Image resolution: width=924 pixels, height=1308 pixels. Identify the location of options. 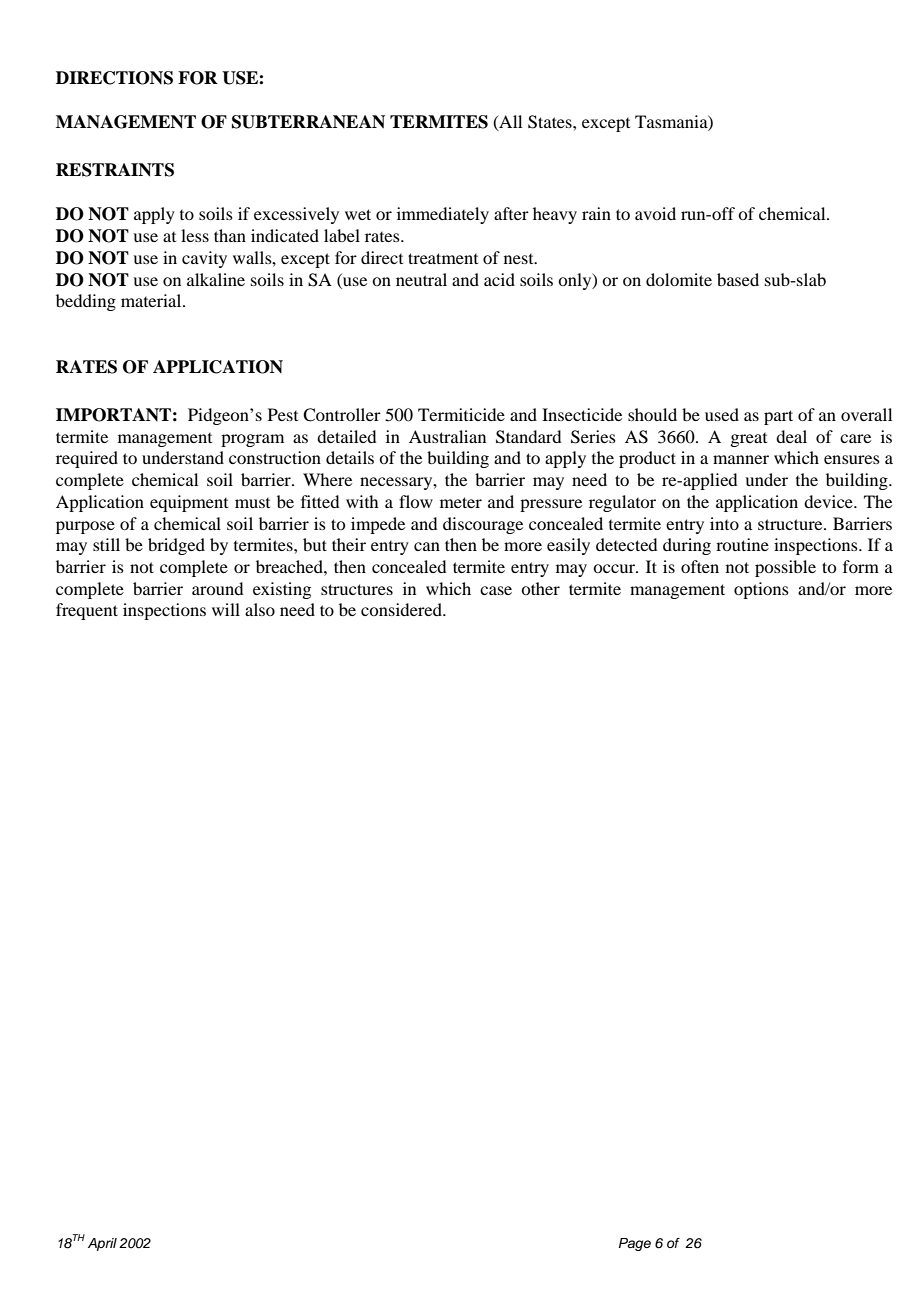
(761, 590).
